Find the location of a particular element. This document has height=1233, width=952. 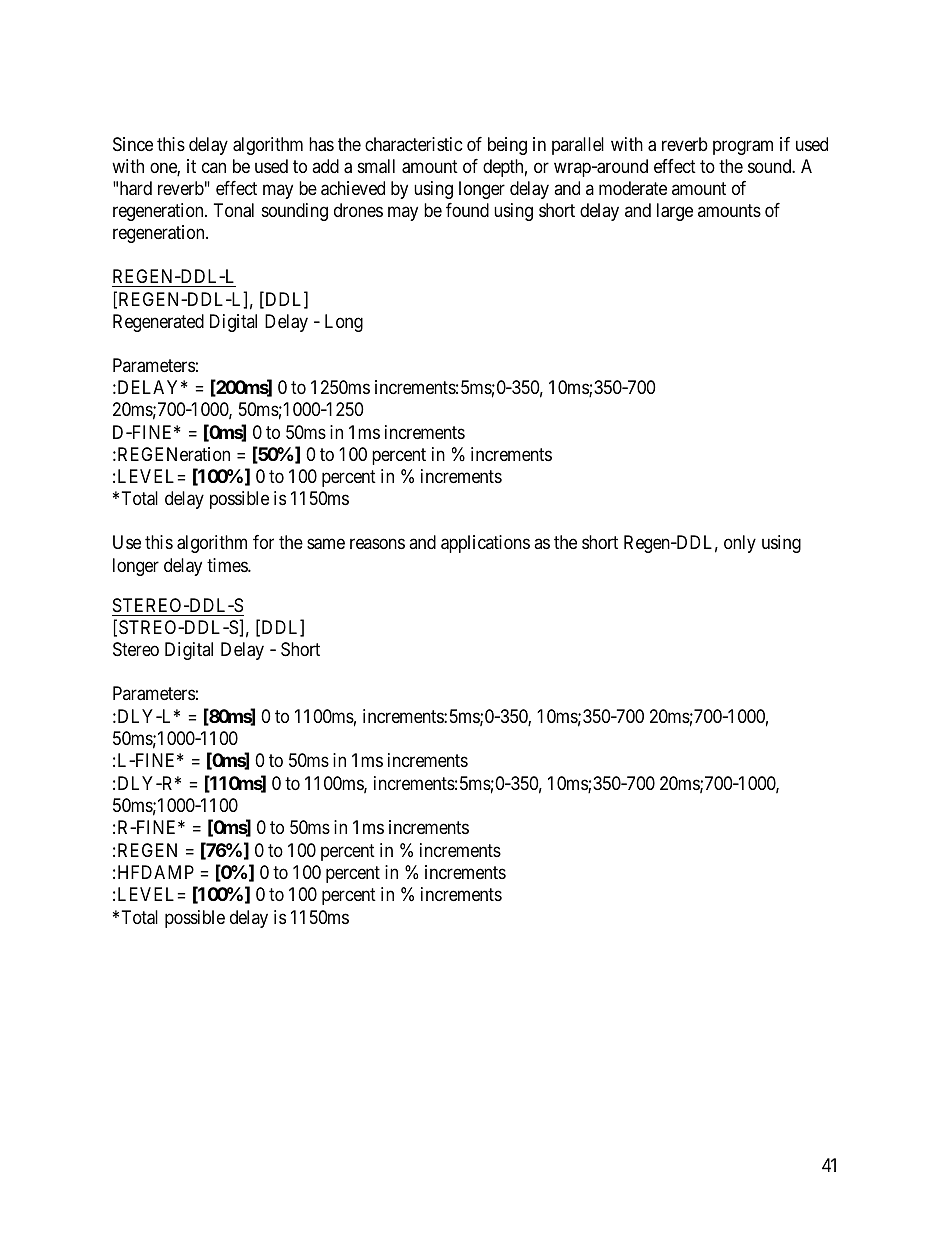

can is located at coordinates (214, 168).
